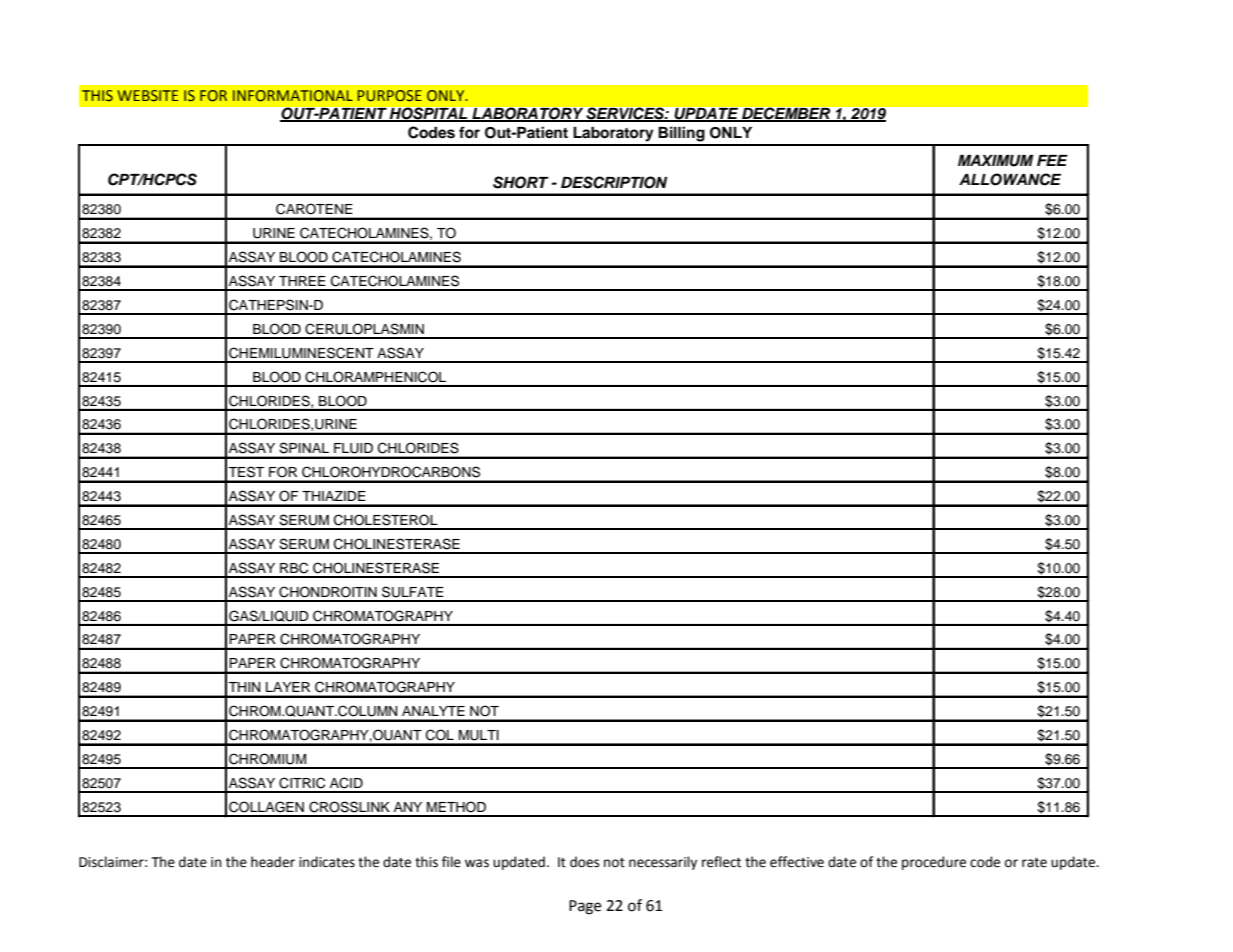  Describe the element at coordinates (996, 161) in the screenshot. I see `MAXIMUM` at that location.
